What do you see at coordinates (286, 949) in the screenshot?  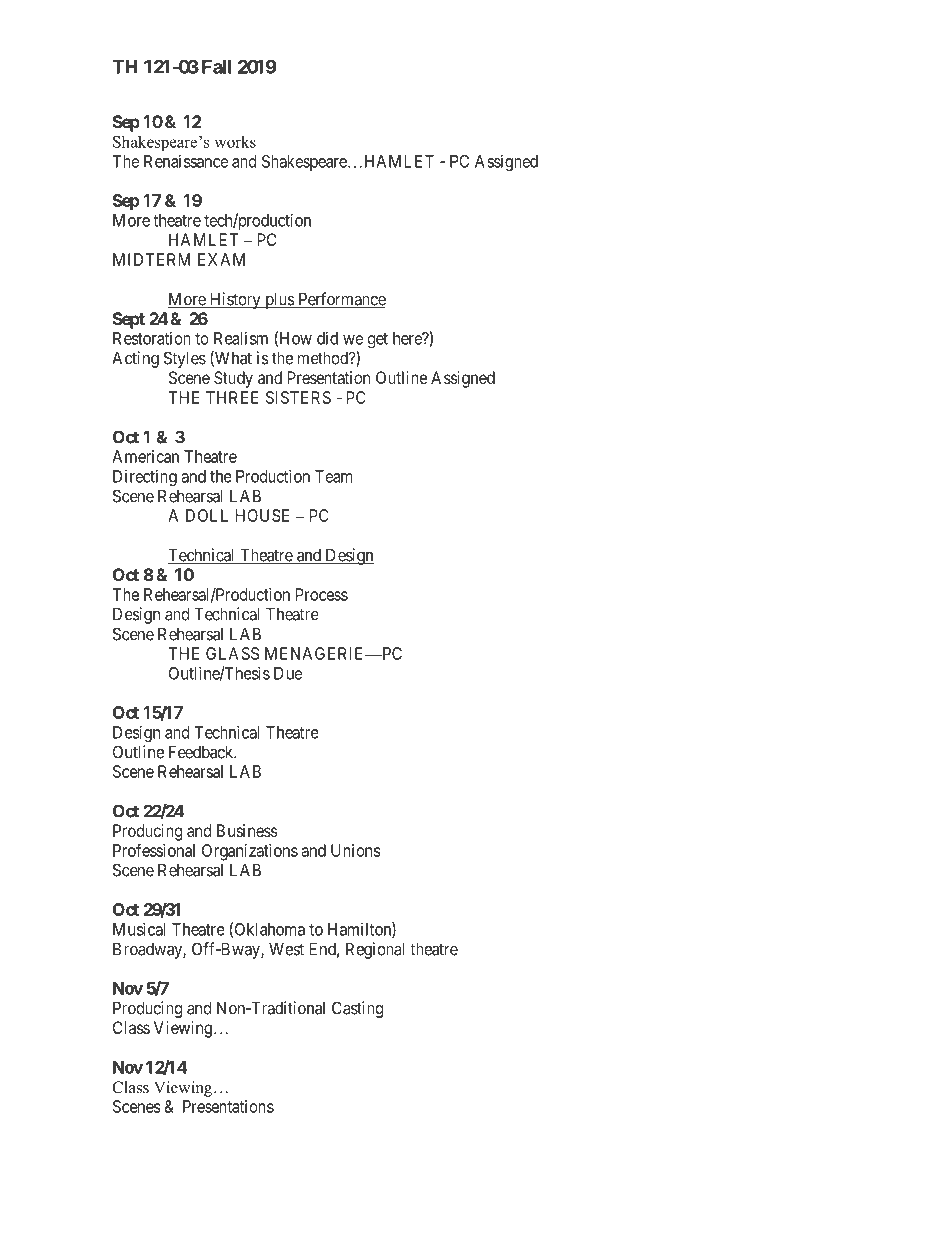 I see `West` at bounding box center [286, 949].
